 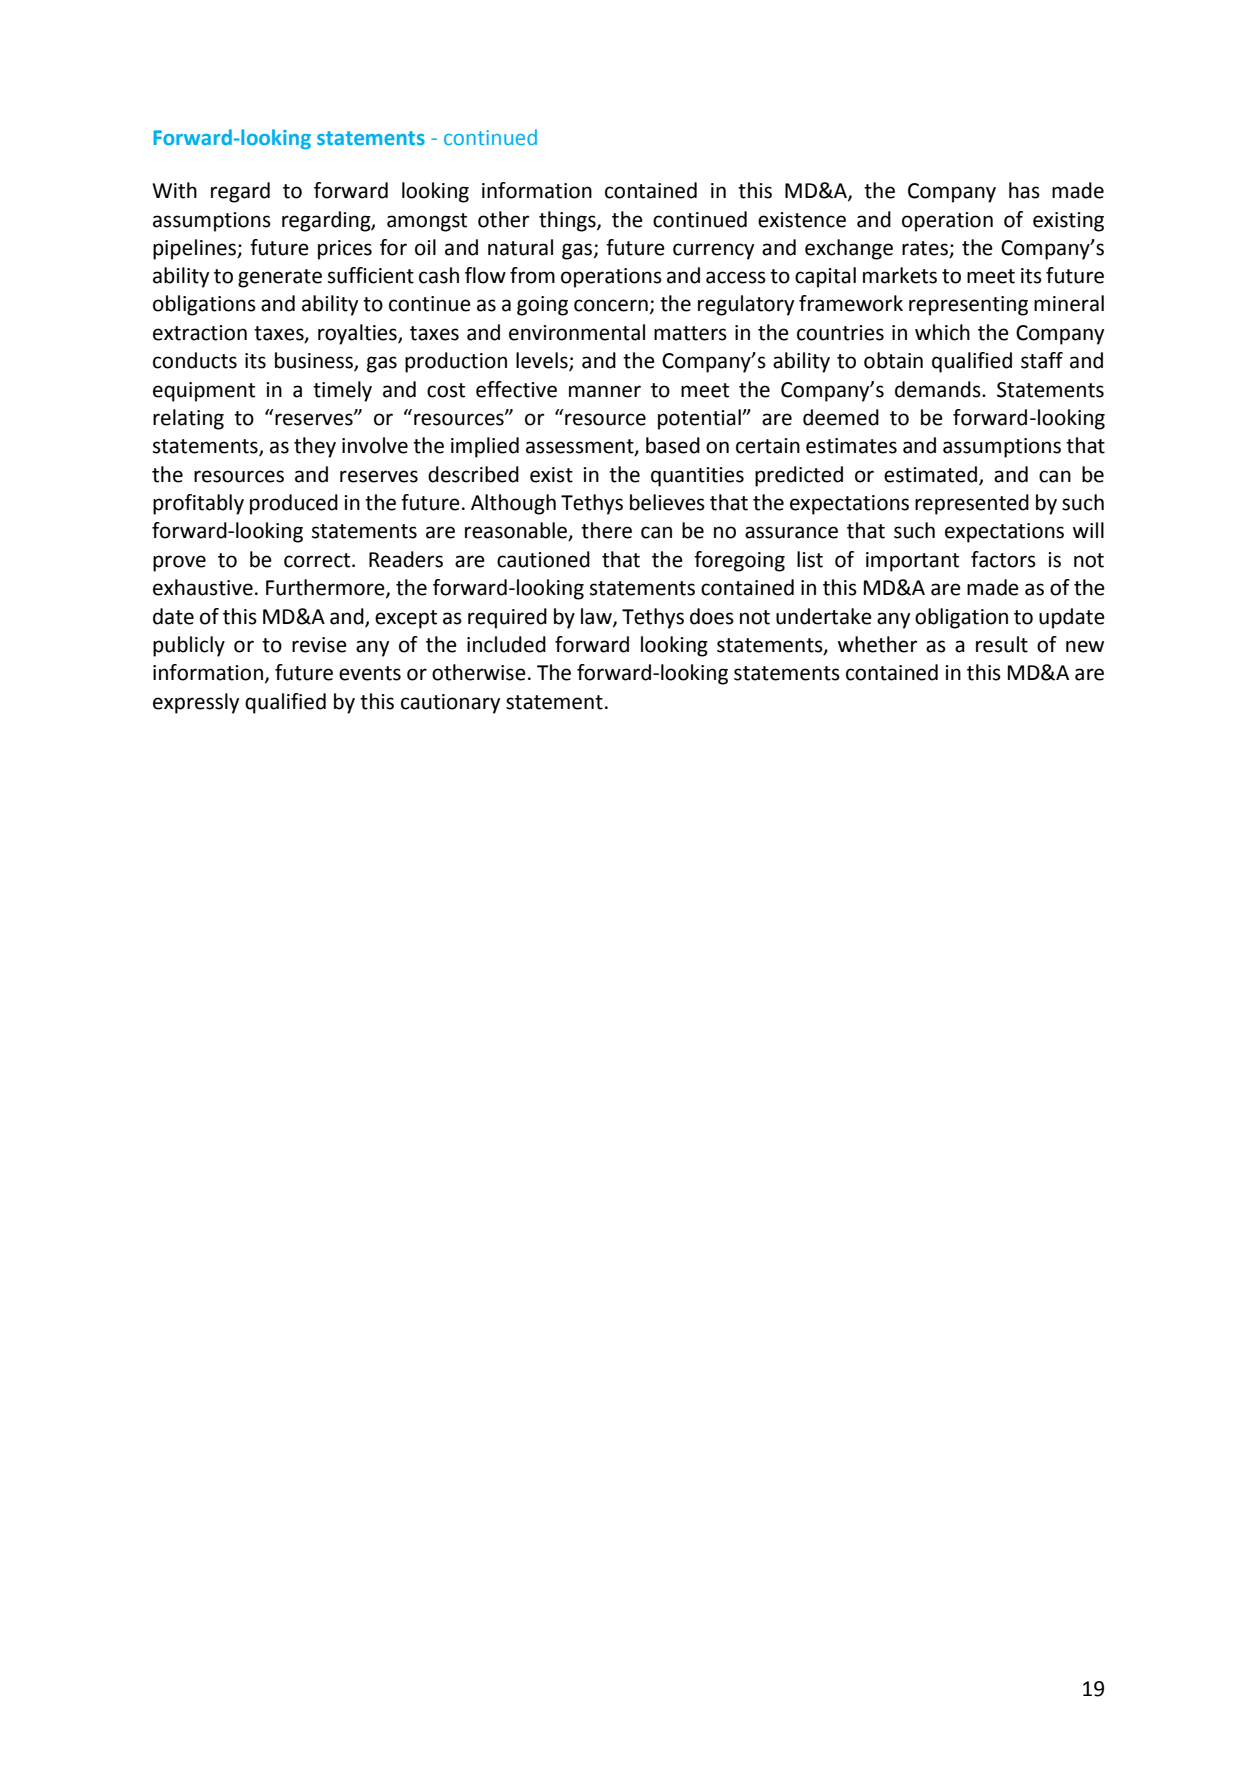 I want to click on events, so click(x=370, y=673).
